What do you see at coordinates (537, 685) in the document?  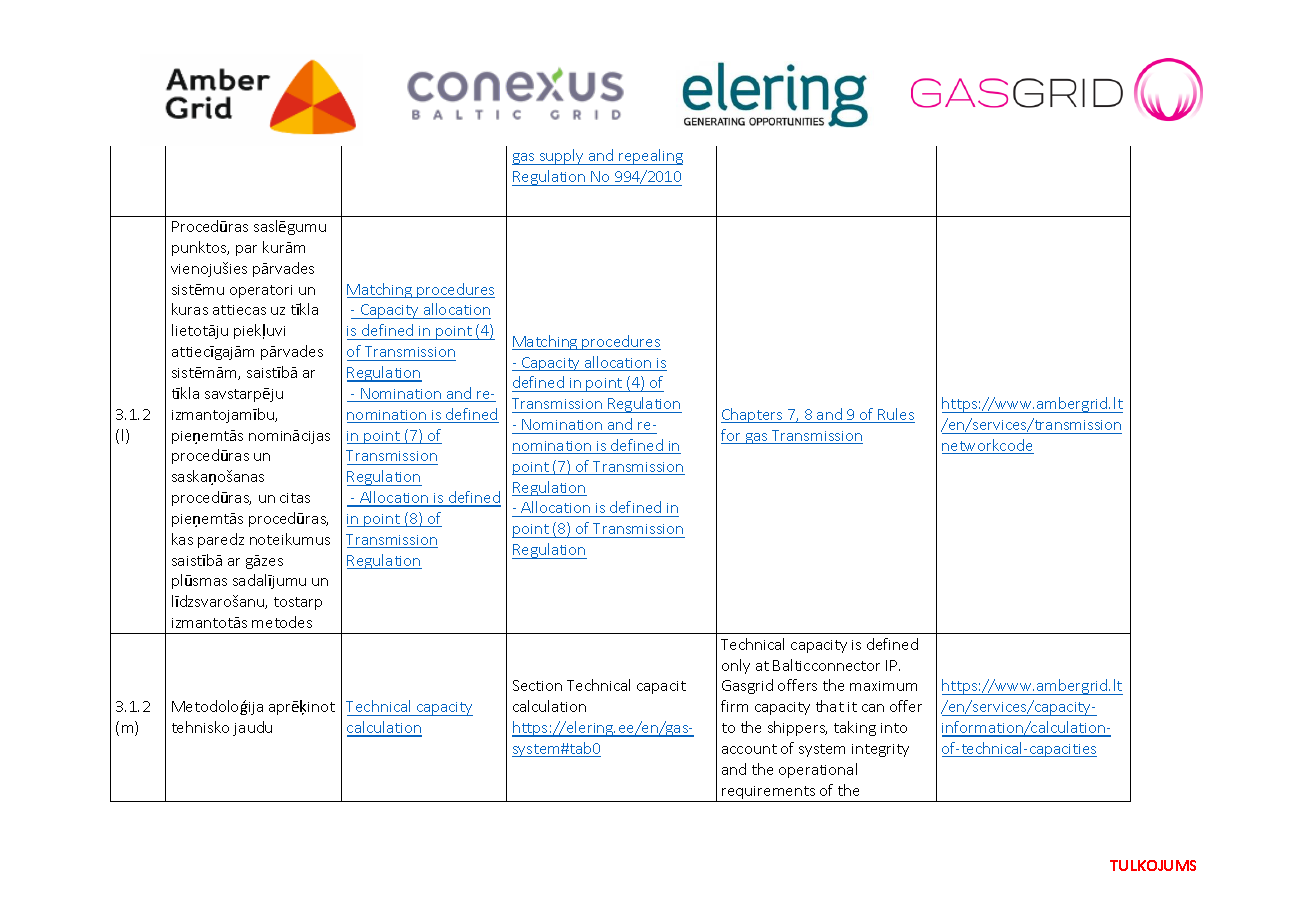 I see `Section` at bounding box center [537, 685].
